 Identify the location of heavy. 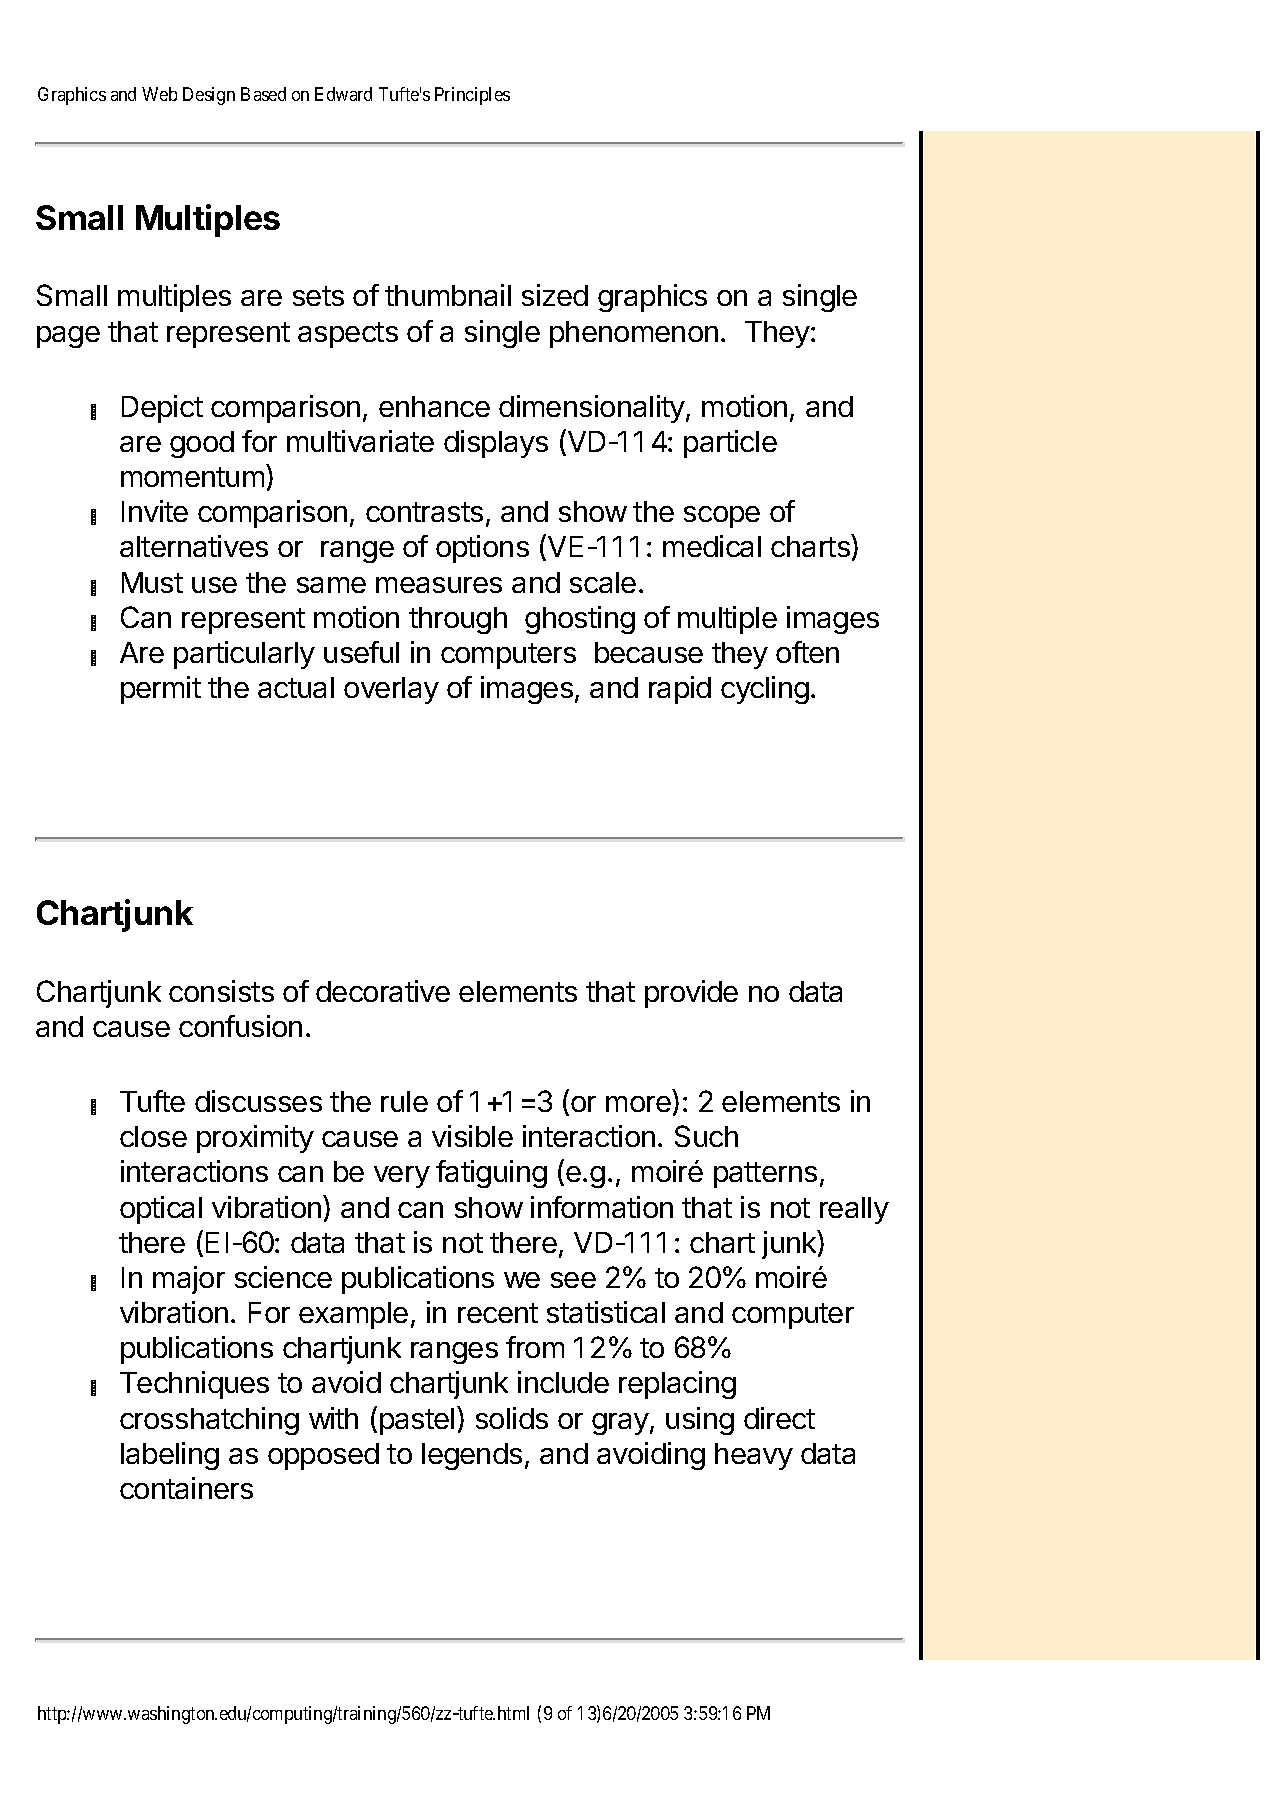
(754, 1456).
